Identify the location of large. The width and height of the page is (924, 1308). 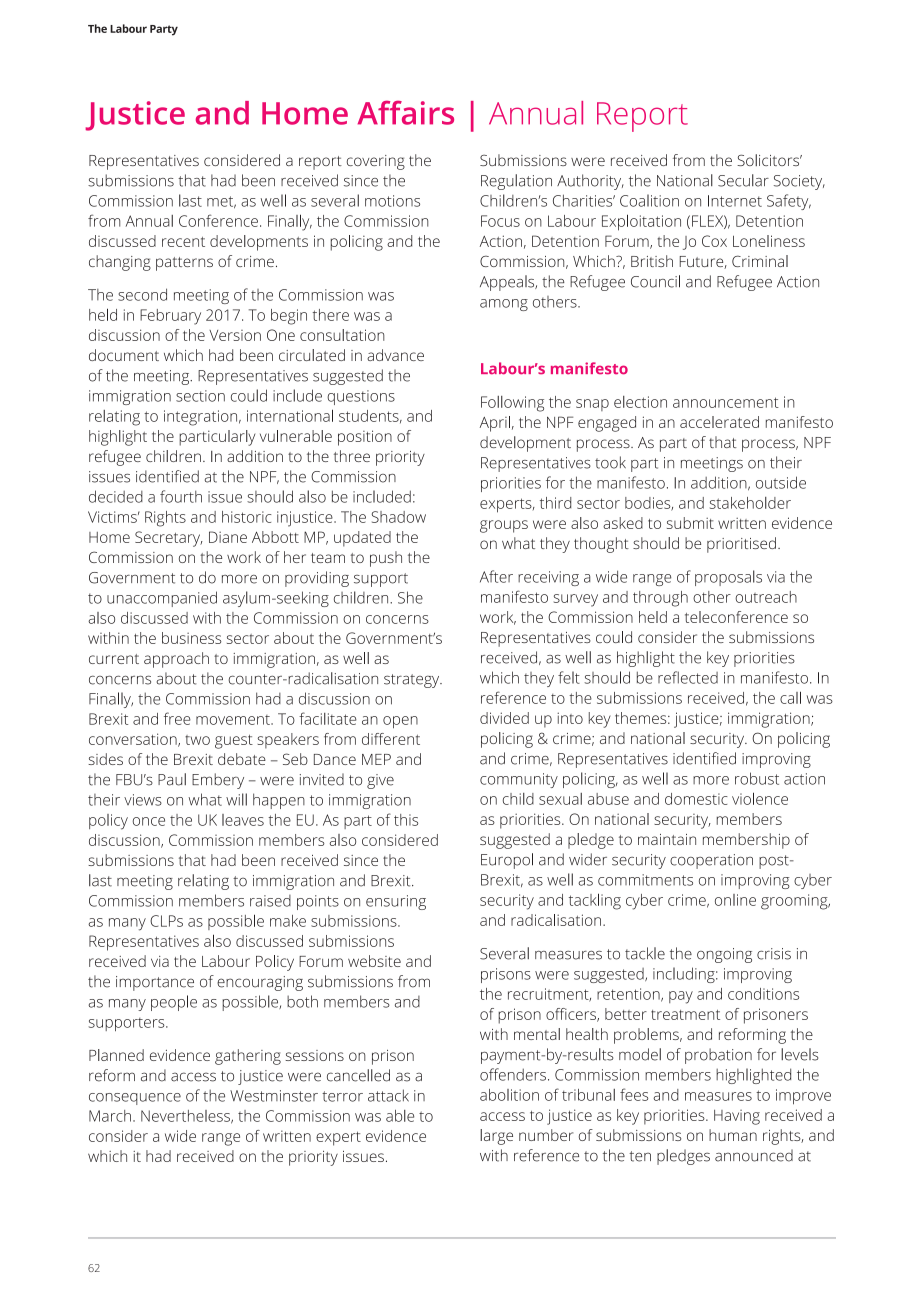
(496, 1137).
